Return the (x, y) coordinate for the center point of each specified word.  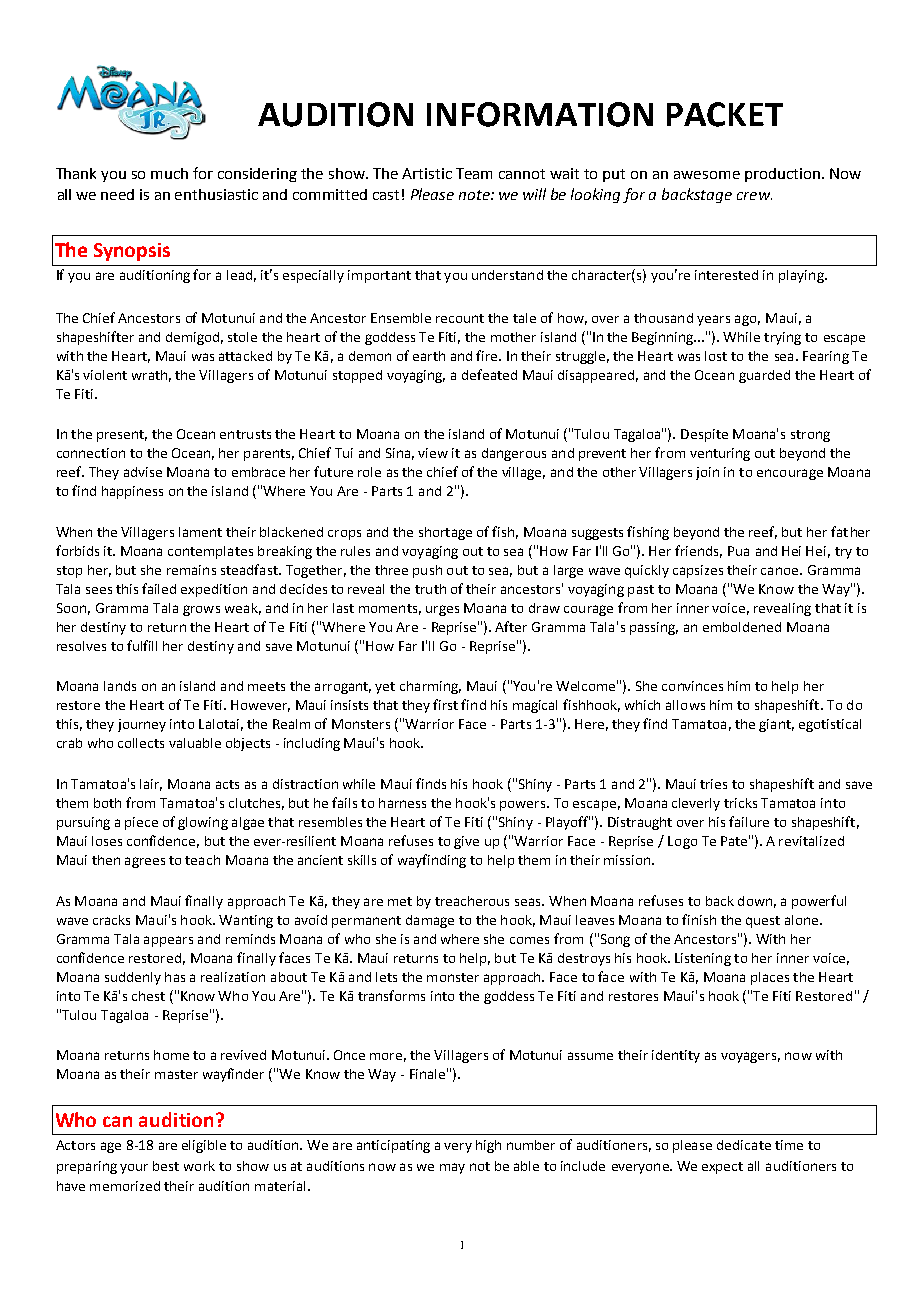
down (755, 901)
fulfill (142, 645)
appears (168, 941)
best (166, 1166)
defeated (489, 374)
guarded (764, 376)
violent (105, 375)
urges (442, 610)
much (169, 173)
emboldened (742, 627)
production (782, 175)
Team (474, 173)
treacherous (472, 901)
